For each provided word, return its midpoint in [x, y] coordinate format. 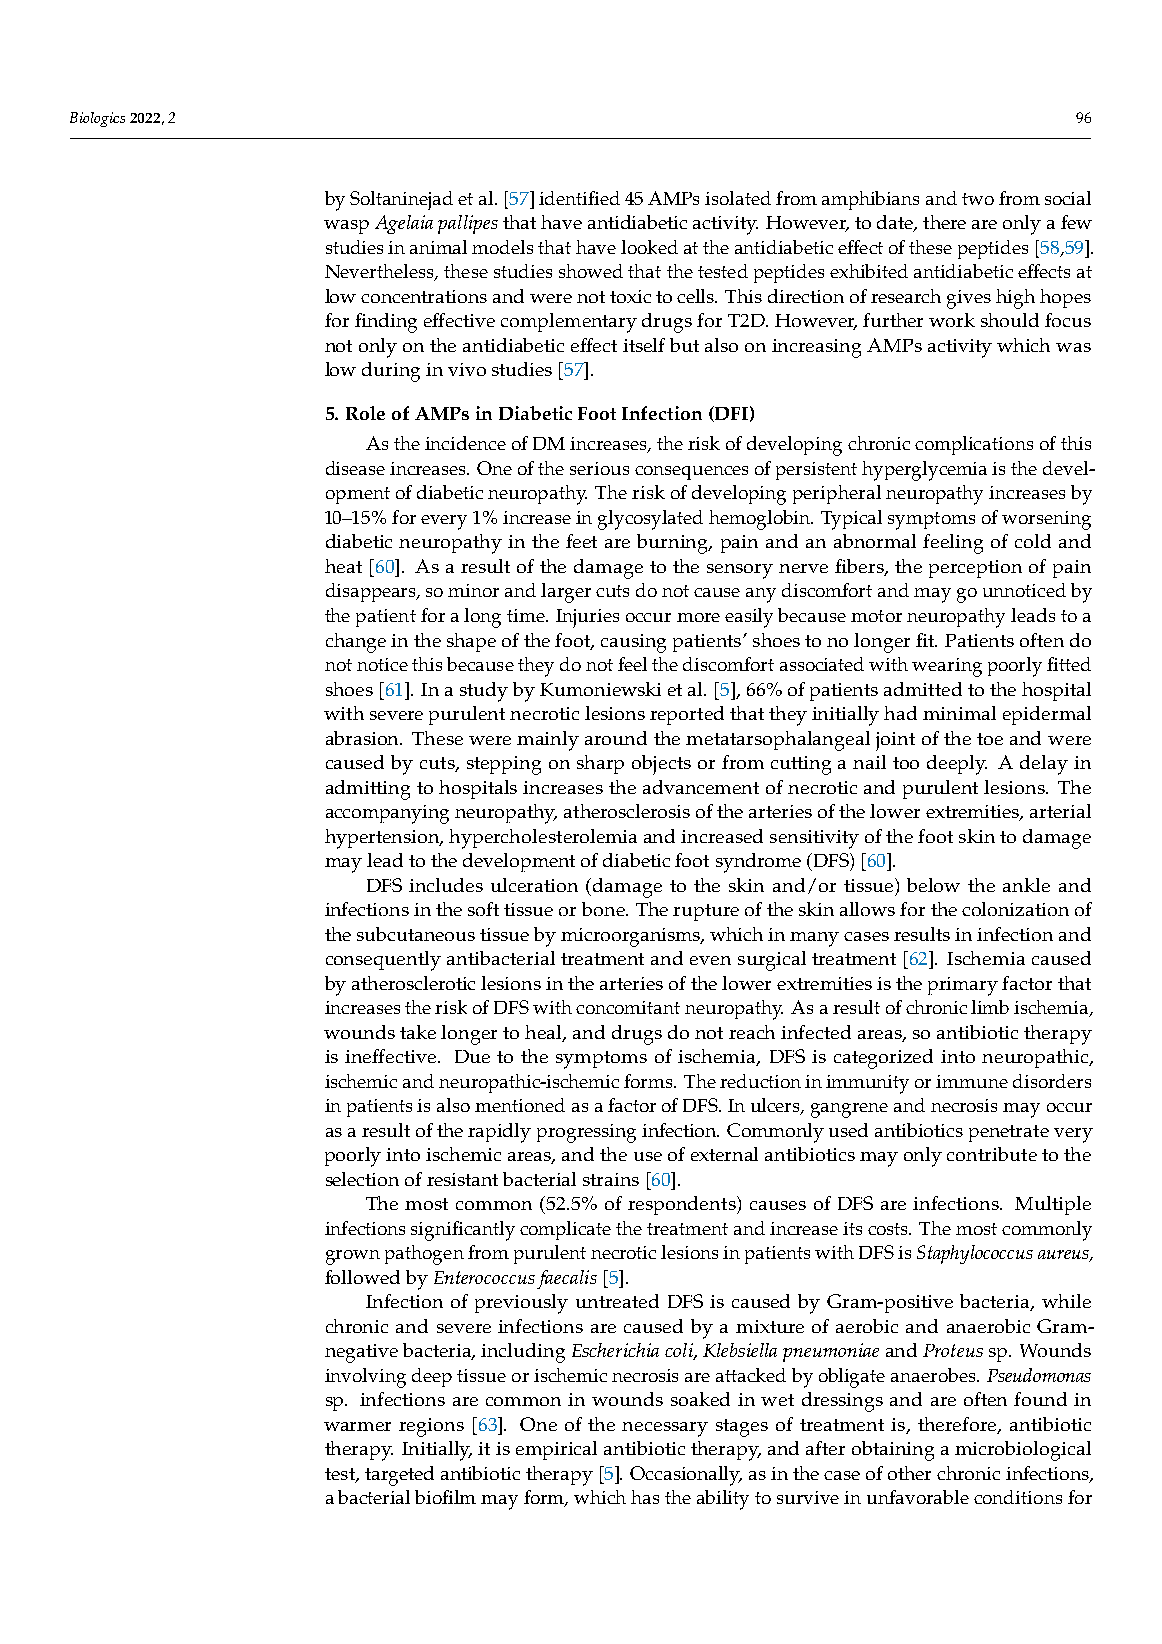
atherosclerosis [627, 811]
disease [355, 468]
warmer [357, 1426]
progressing [586, 1133]
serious [599, 468]
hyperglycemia [924, 471]
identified [579, 198]
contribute [992, 1154]
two [978, 199]
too [906, 763]
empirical [556, 1450]
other [909, 1473]
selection [362, 1179]
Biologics [97, 119]
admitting [368, 790]
